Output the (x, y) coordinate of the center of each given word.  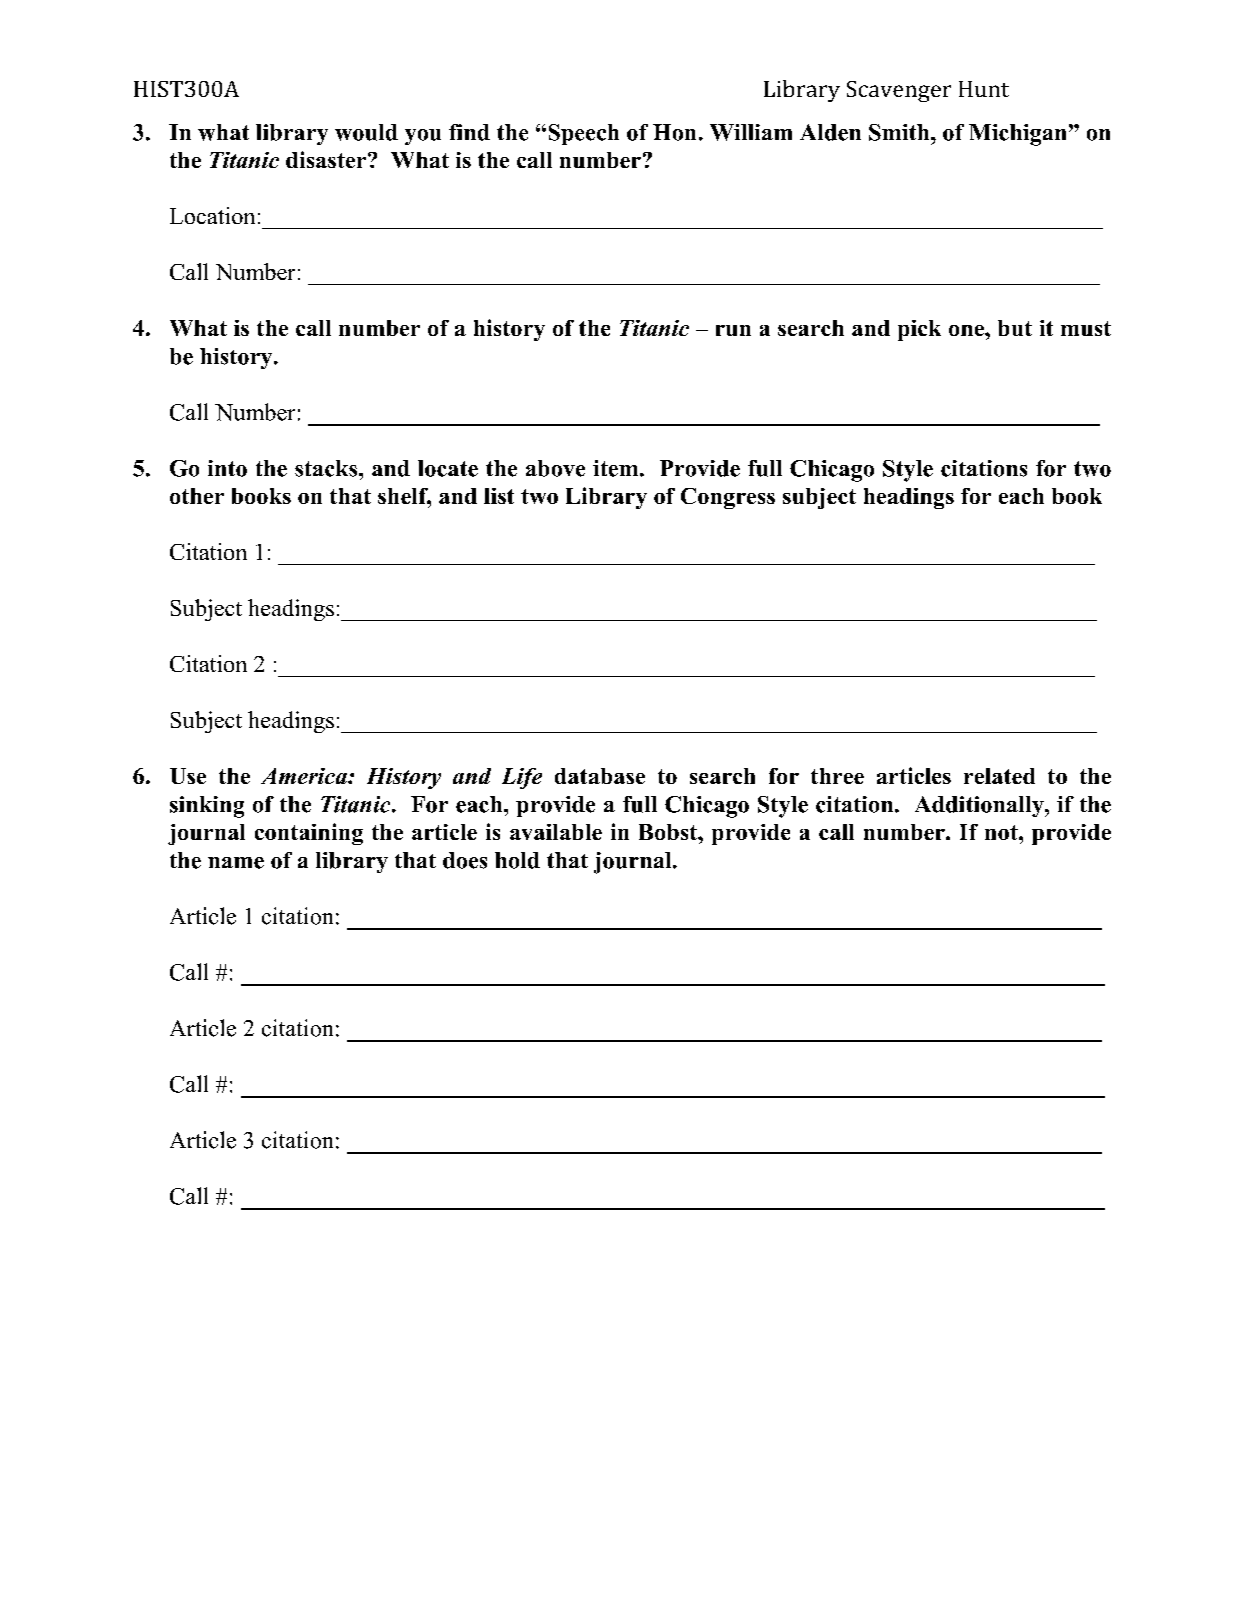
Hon (674, 132)
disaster (327, 159)
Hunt (984, 89)
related (999, 776)
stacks (327, 468)
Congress (728, 498)
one (967, 330)
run (733, 330)
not (1002, 832)
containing (309, 834)
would (366, 132)
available (556, 832)
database (600, 776)
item (617, 468)
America (305, 776)
